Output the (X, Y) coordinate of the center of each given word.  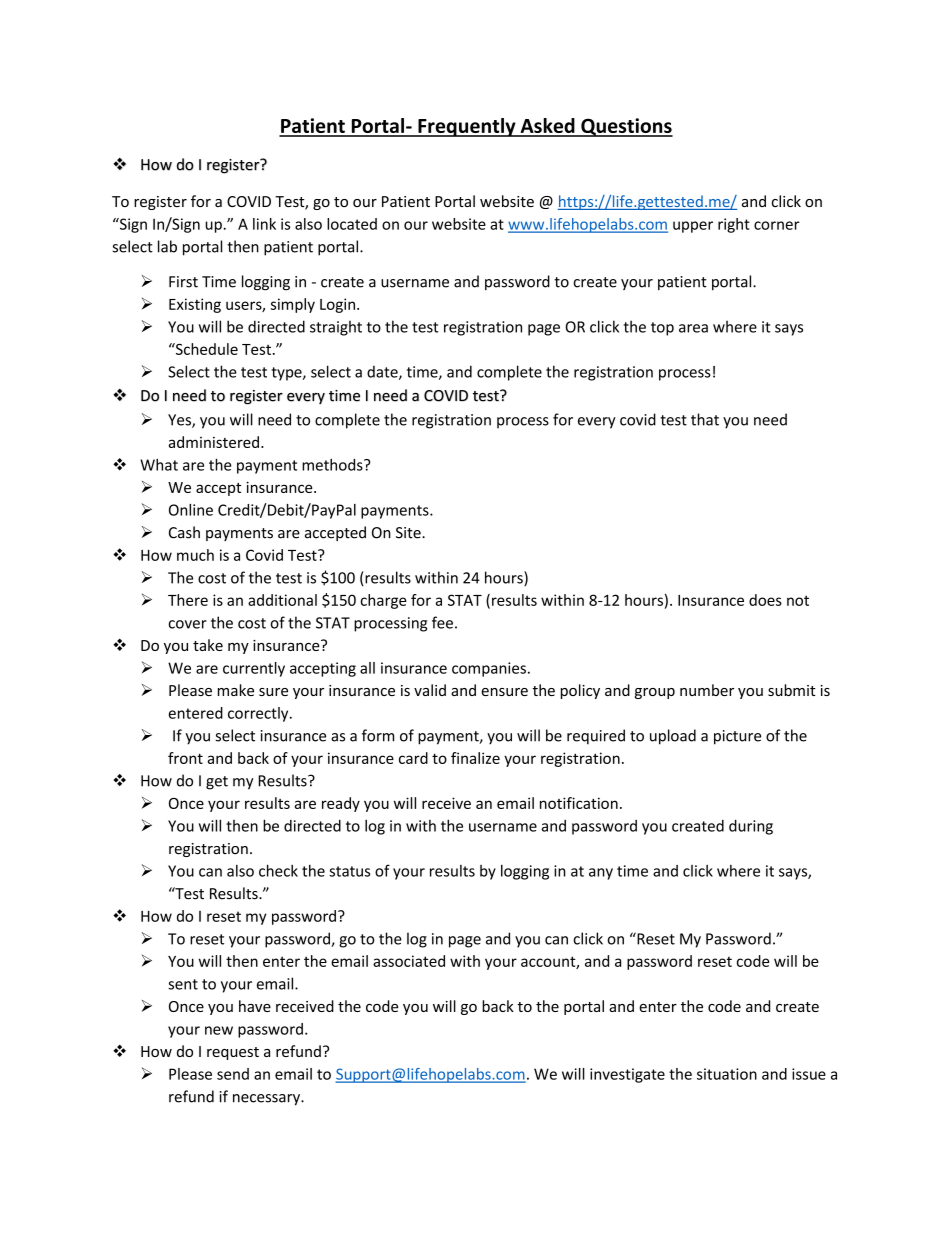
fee (442, 622)
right (734, 225)
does (765, 600)
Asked (547, 127)
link (264, 224)
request (233, 1053)
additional (282, 600)
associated (409, 961)
